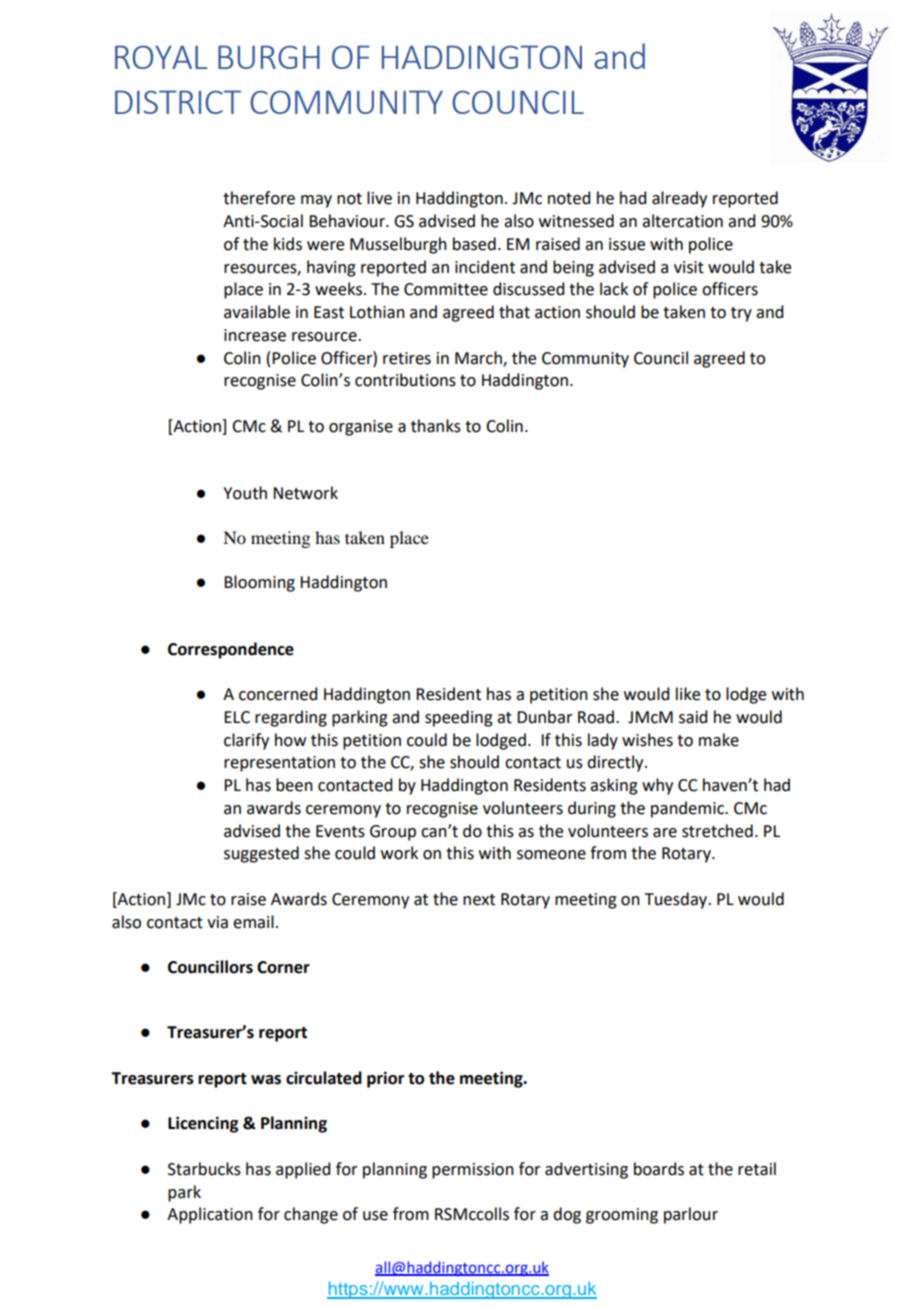  What do you see at coordinates (379, 198) in the document?
I see `live` at bounding box center [379, 198].
